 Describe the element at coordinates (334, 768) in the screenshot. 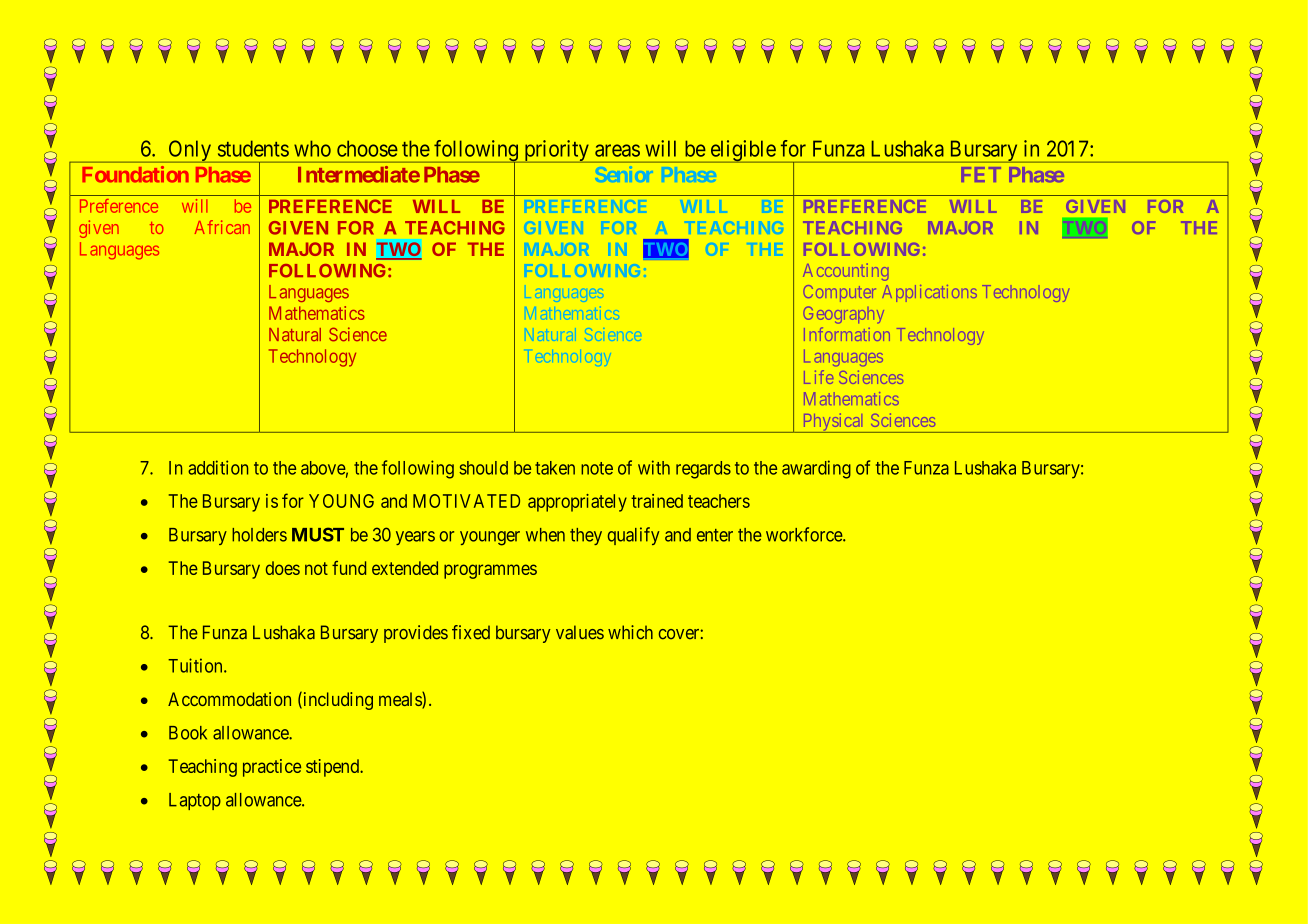

I see `stipend` at that location.
